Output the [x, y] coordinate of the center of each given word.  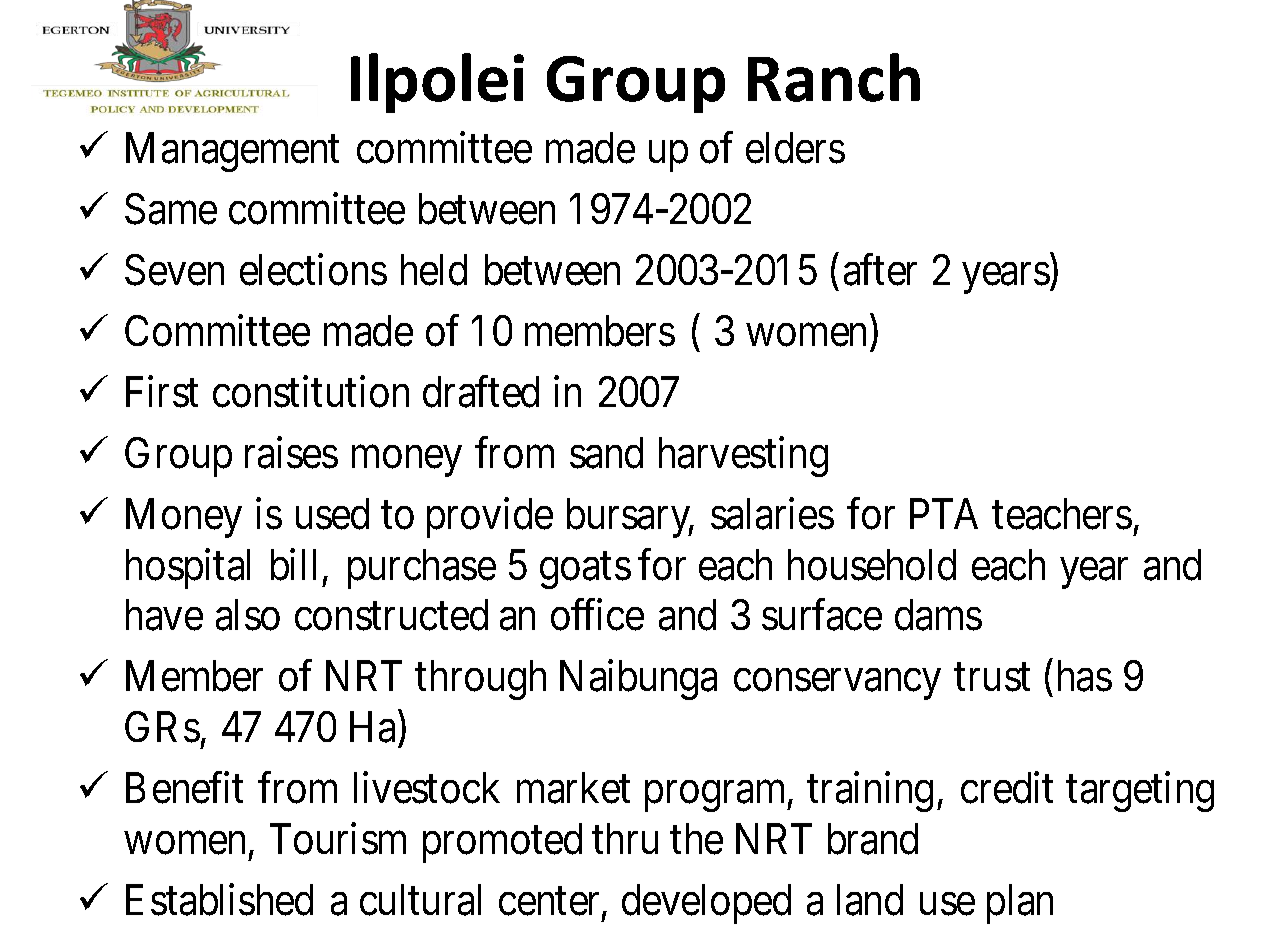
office [597, 615]
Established [219, 900]
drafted [481, 392]
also [248, 615]
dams [938, 615]
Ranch [834, 77]
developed [706, 904]
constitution [311, 392]
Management [232, 152]
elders [795, 148]
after [880, 270]
